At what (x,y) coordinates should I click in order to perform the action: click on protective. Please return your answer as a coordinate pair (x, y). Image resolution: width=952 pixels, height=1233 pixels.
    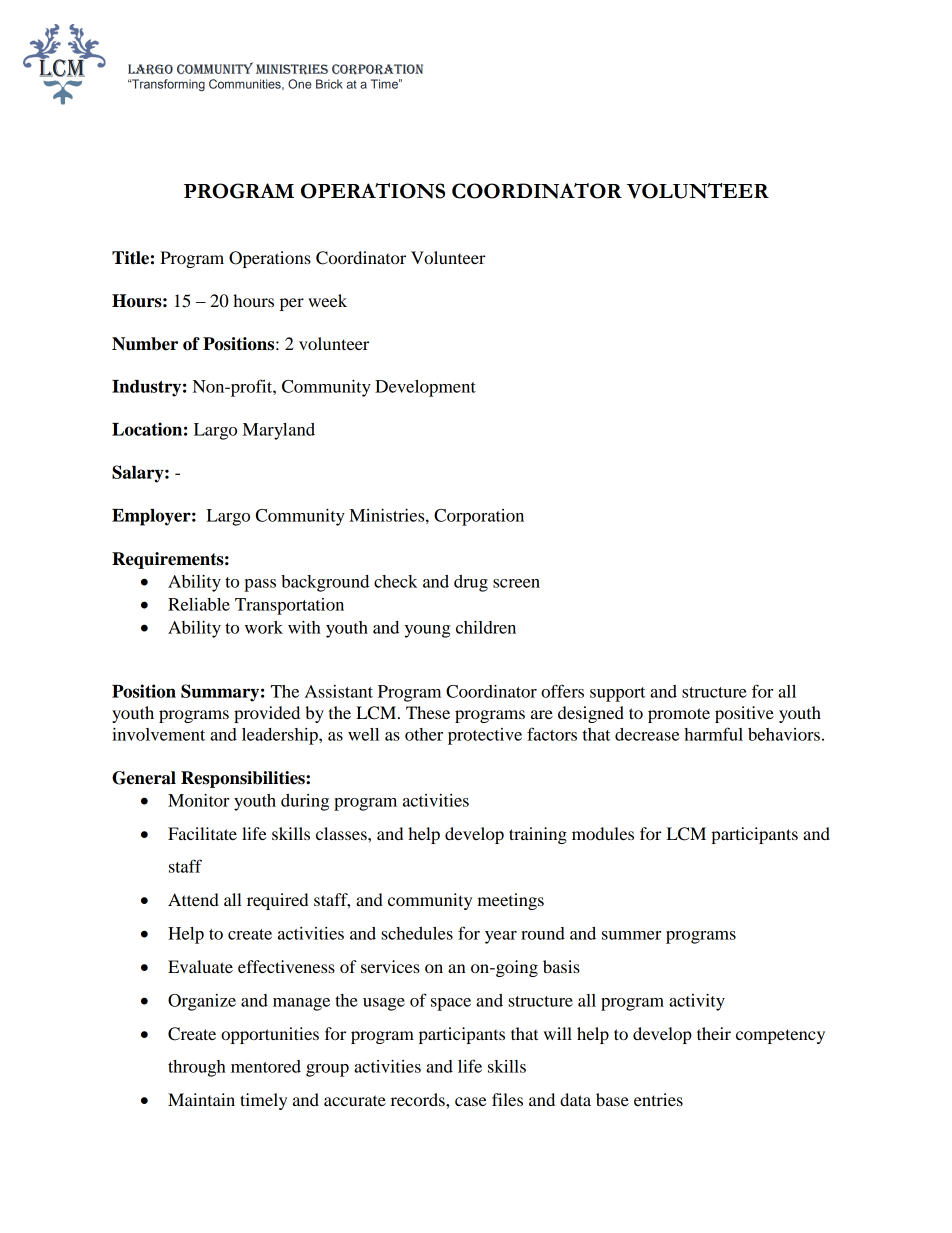
    Looking at the image, I should click on (485, 736).
